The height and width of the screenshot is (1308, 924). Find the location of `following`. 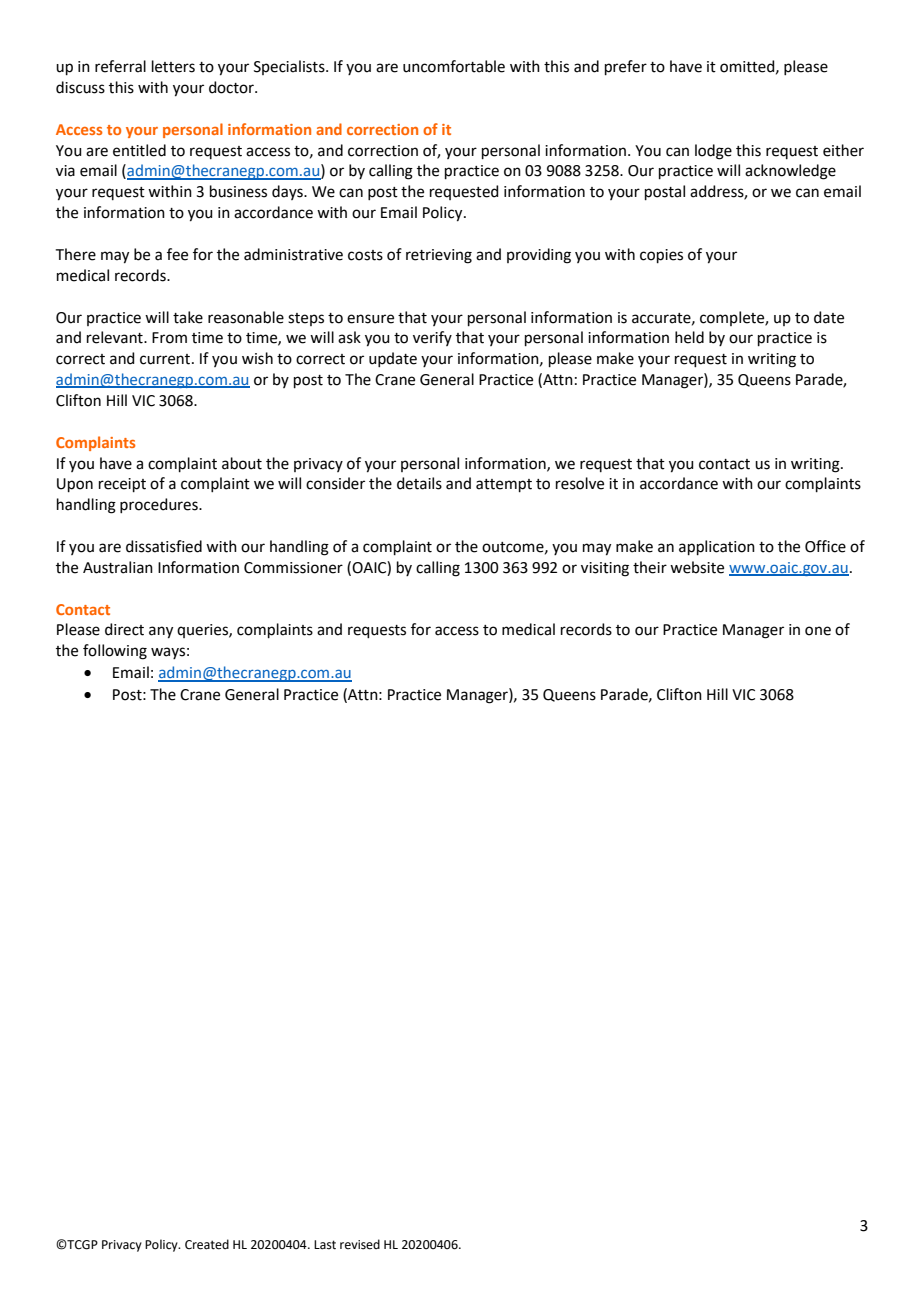

following is located at coordinates (115, 652).
